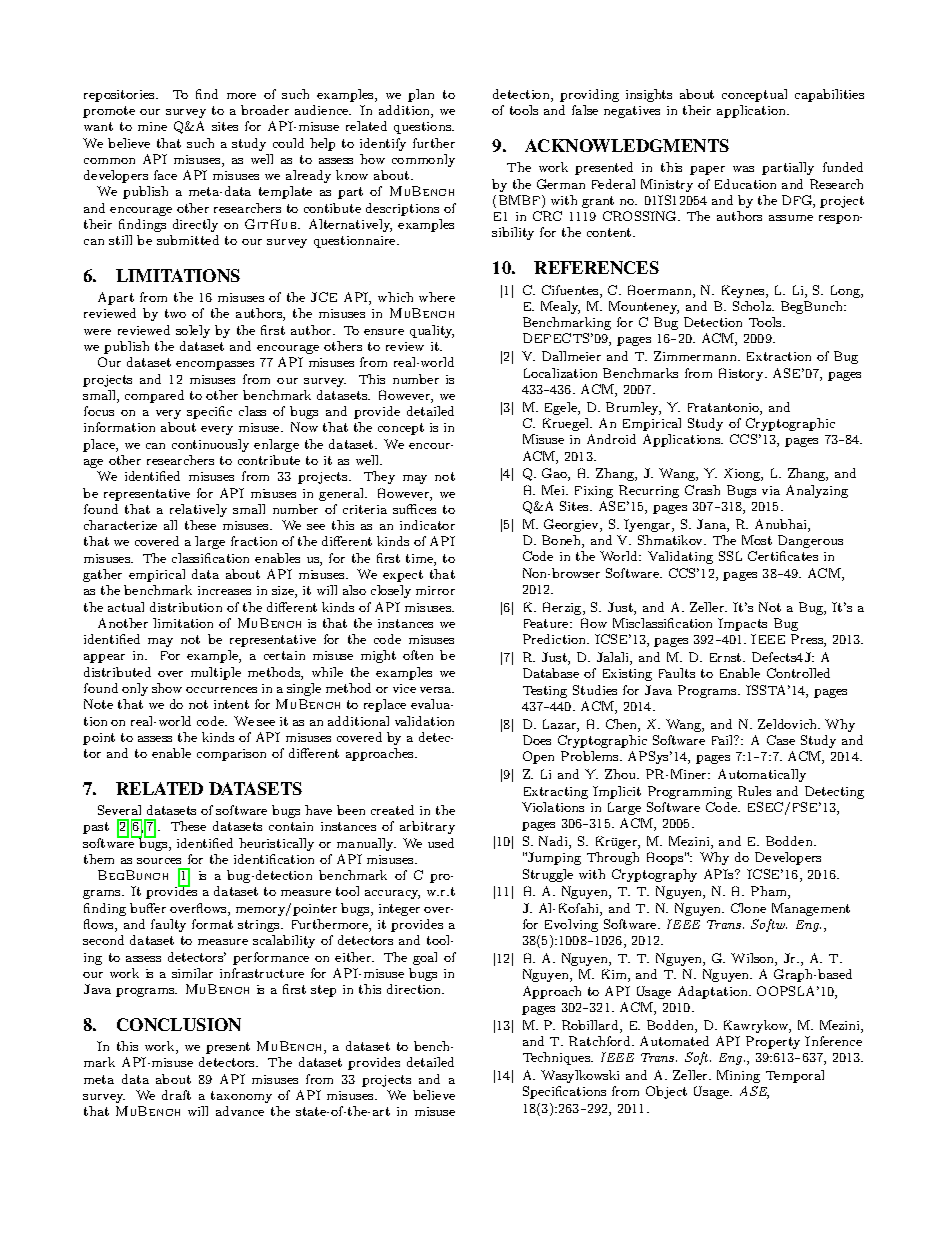 The height and width of the screenshot is (1233, 952). What do you see at coordinates (403, 576) in the screenshot?
I see `expect` at bounding box center [403, 576].
